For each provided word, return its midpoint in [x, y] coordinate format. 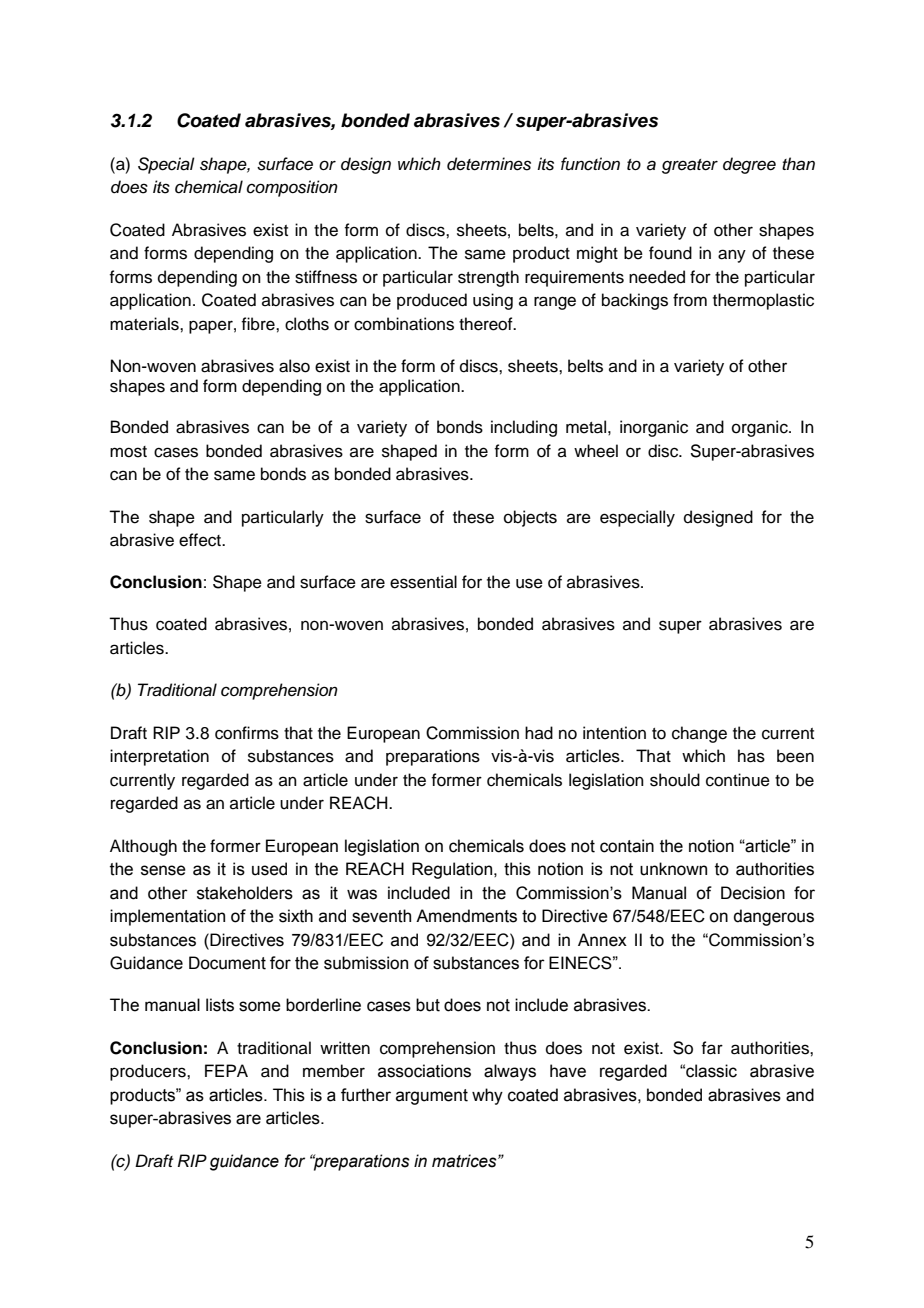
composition [292, 188]
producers [149, 1072]
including [524, 428]
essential [423, 582]
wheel [596, 451]
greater [690, 166]
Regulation [453, 870]
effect [201, 540]
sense [163, 870]
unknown [673, 869]
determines [489, 164]
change [699, 734]
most [128, 452]
